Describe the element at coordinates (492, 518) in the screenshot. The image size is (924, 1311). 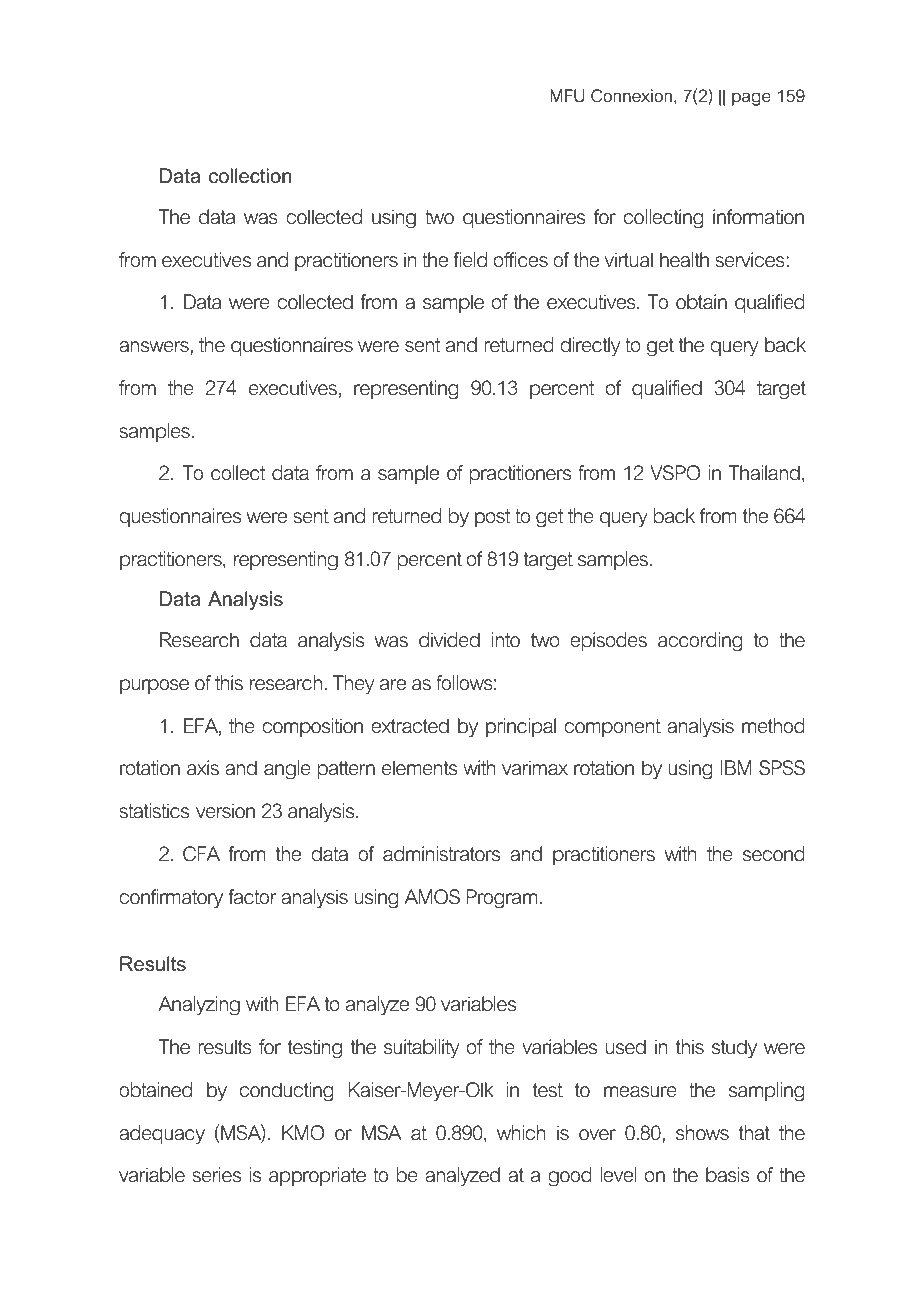
I see `post` at that location.
